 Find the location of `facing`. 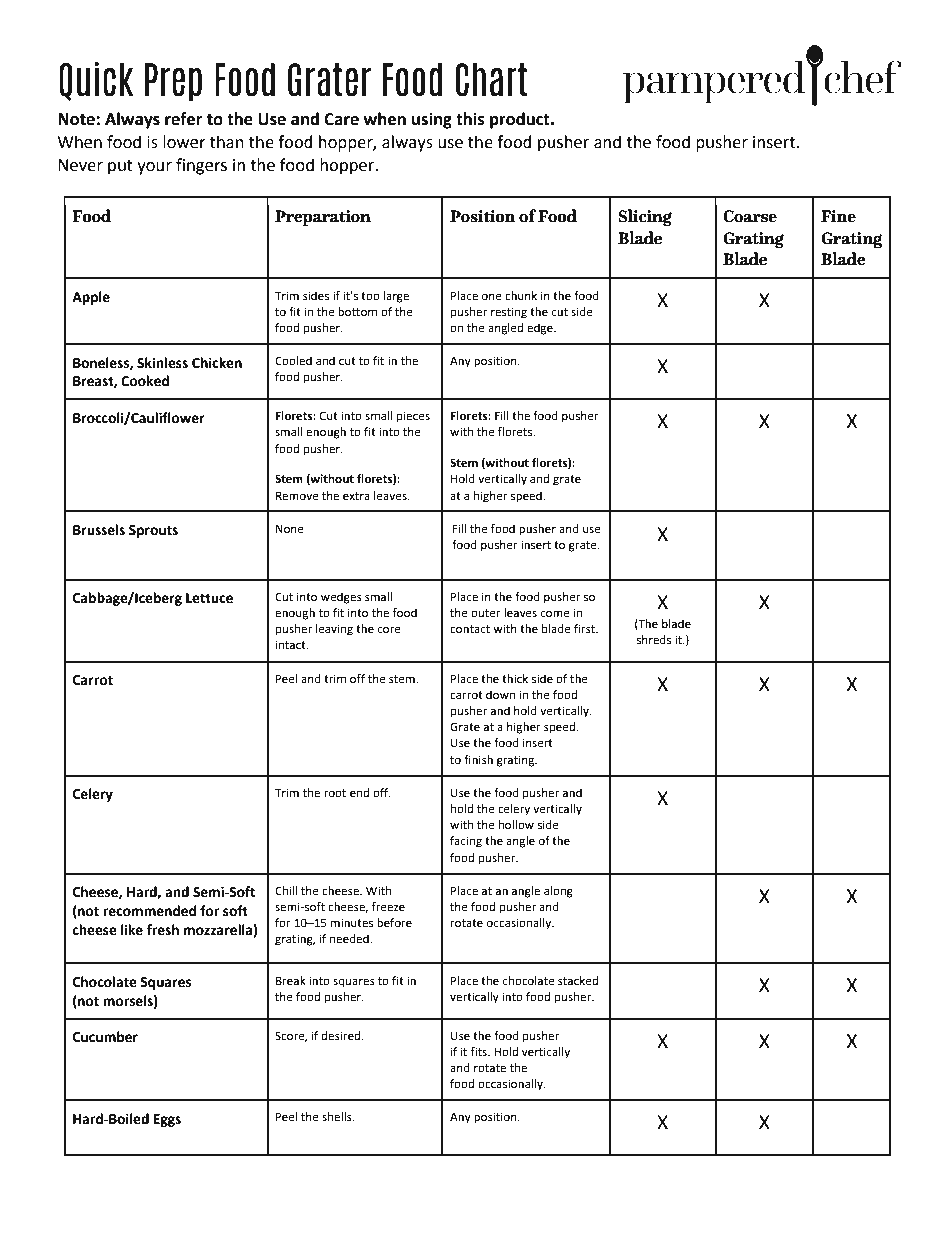

facing is located at coordinates (466, 842).
